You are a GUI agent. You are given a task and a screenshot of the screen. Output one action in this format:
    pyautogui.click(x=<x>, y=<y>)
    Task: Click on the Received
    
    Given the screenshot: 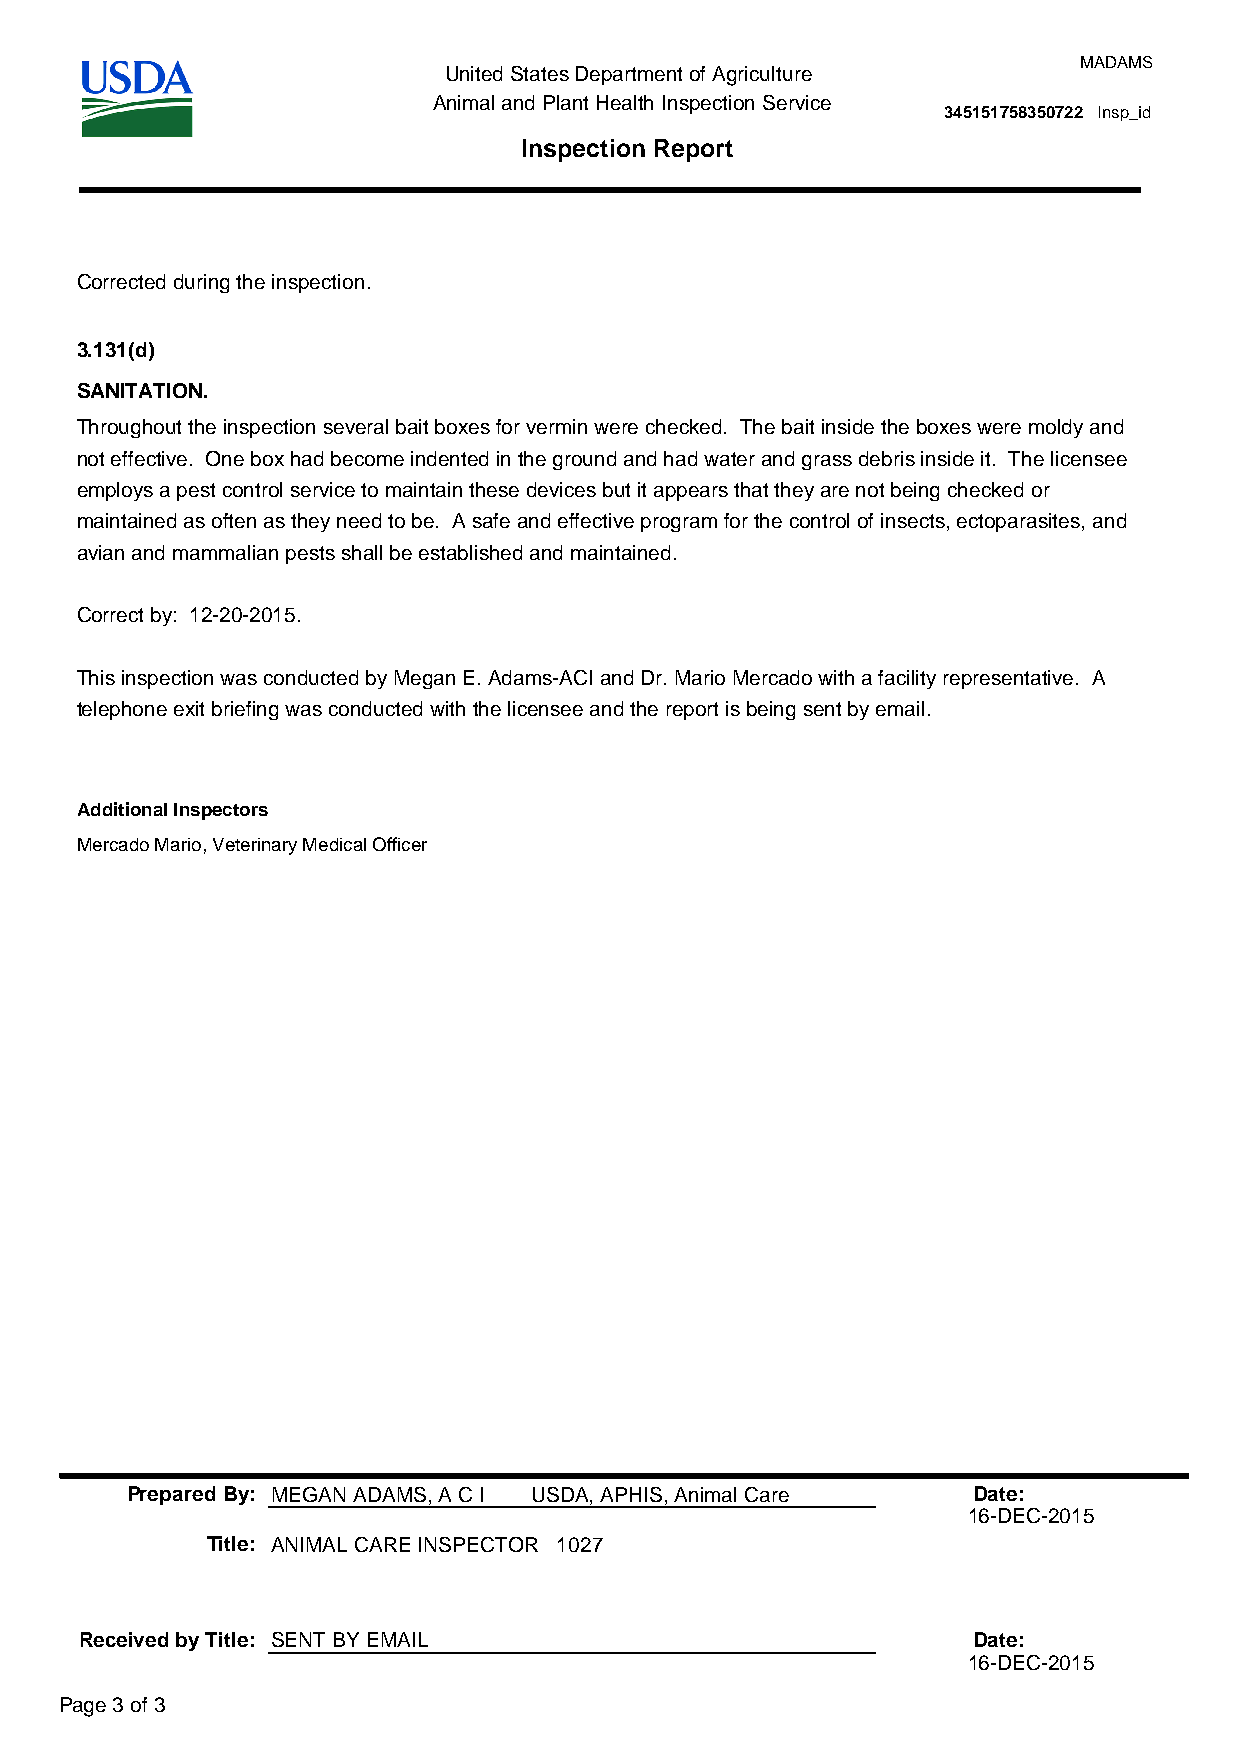 What is the action you would take?
    pyautogui.click(x=124, y=1639)
